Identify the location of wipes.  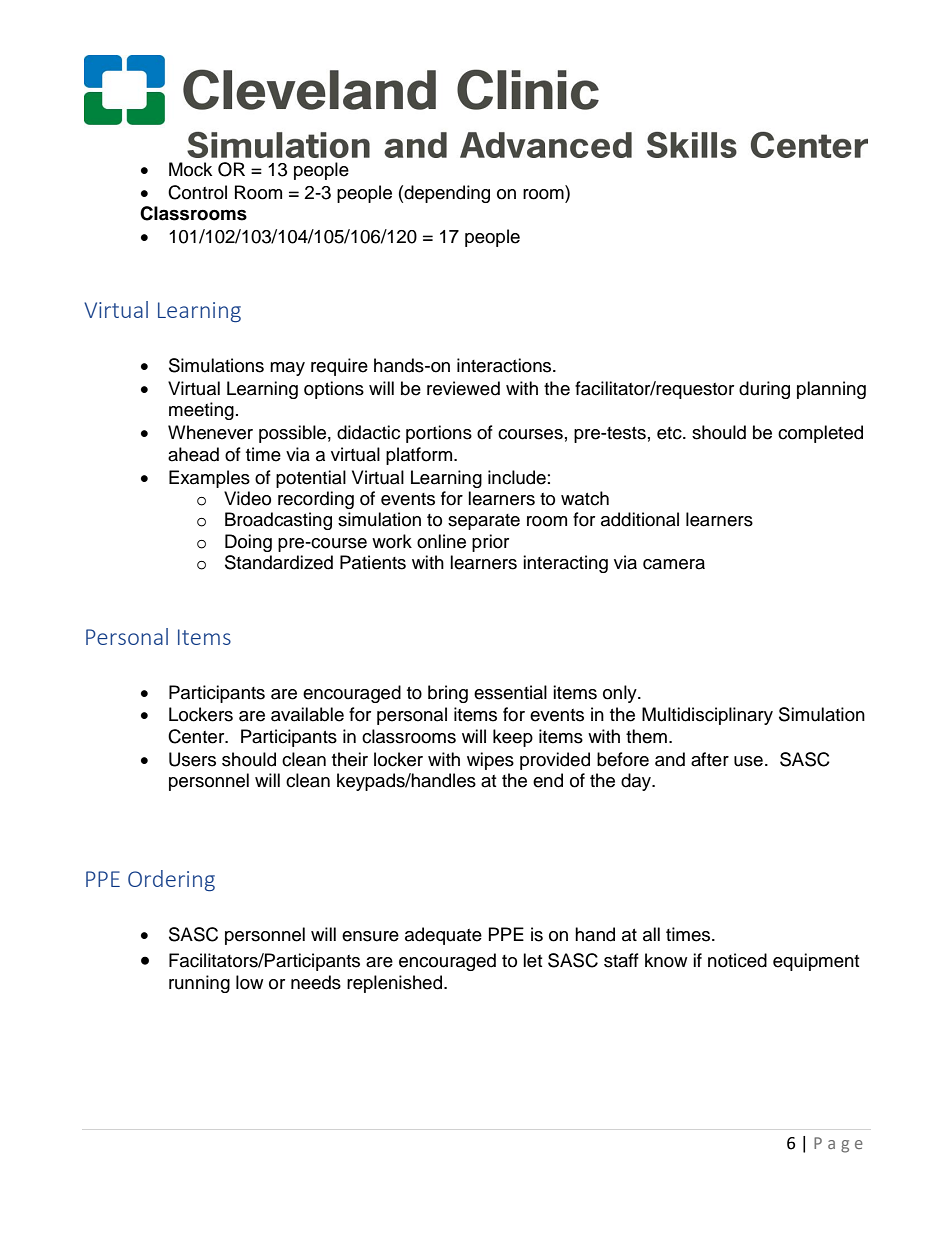
(490, 761).
